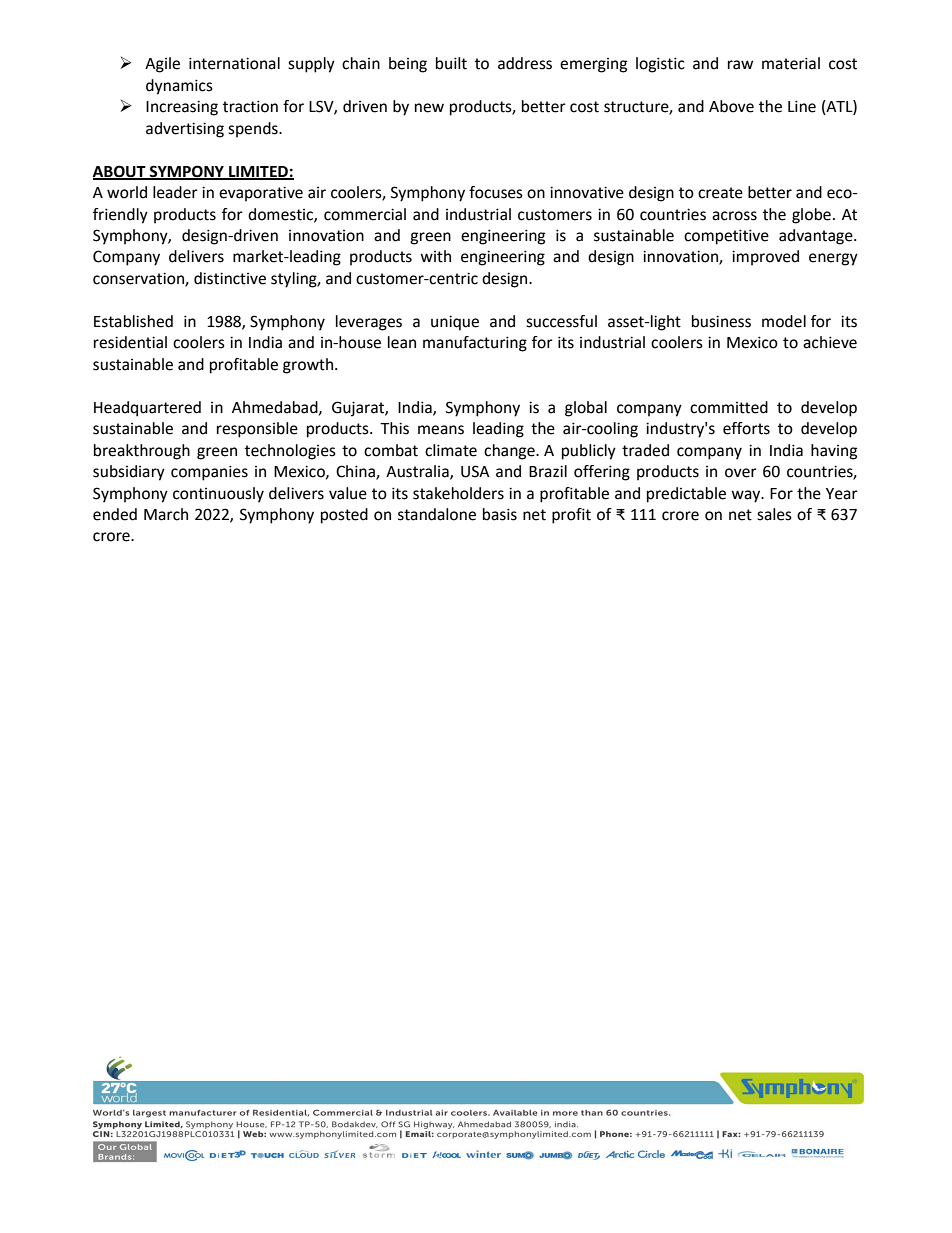 Image resolution: width=952 pixels, height=1233 pixels. What do you see at coordinates (218, 495) in the screenshot?
I see `continuously` at bounding box center [218, 495].
